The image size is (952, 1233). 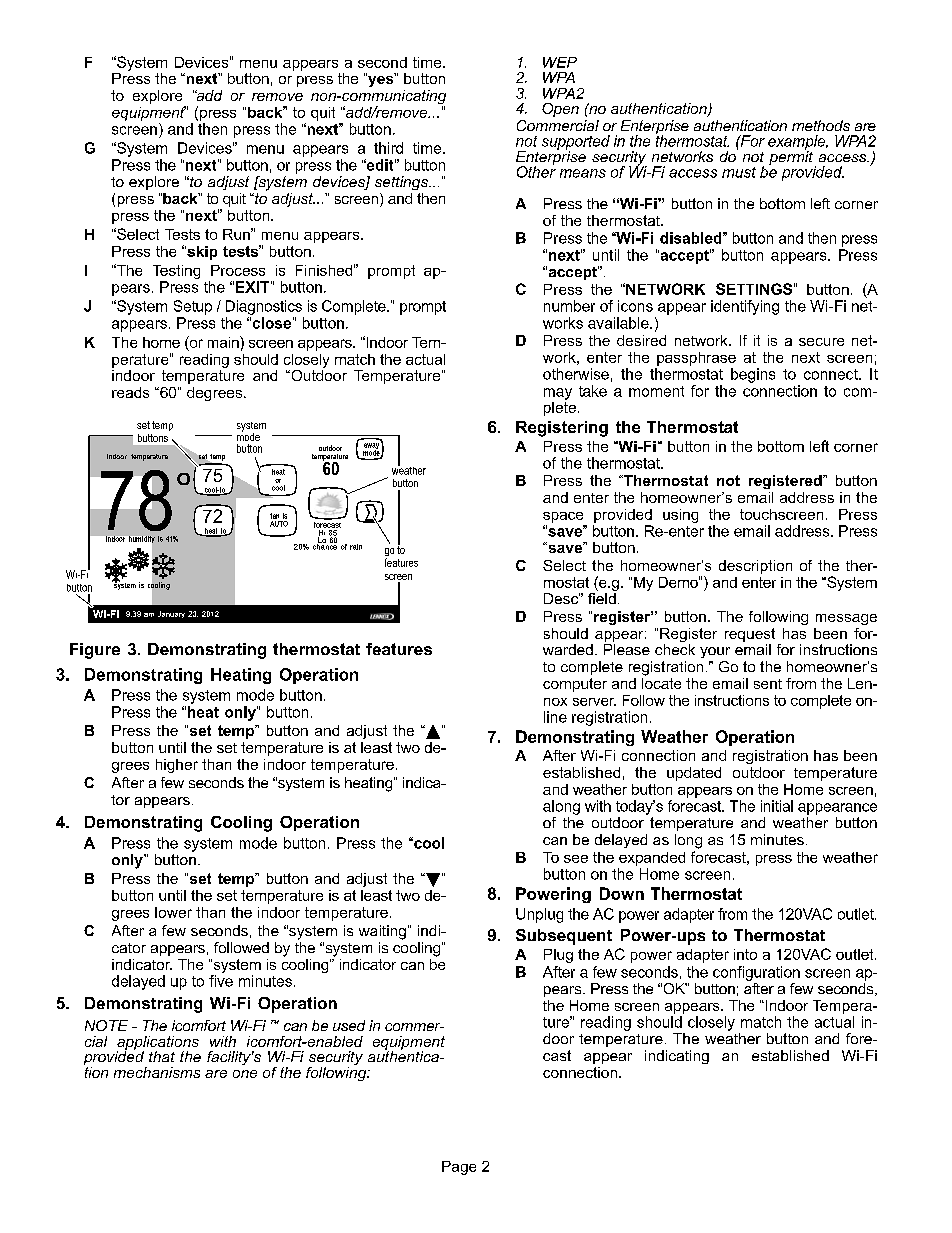 I want to click on Page, so click(x=459, y=1168).
